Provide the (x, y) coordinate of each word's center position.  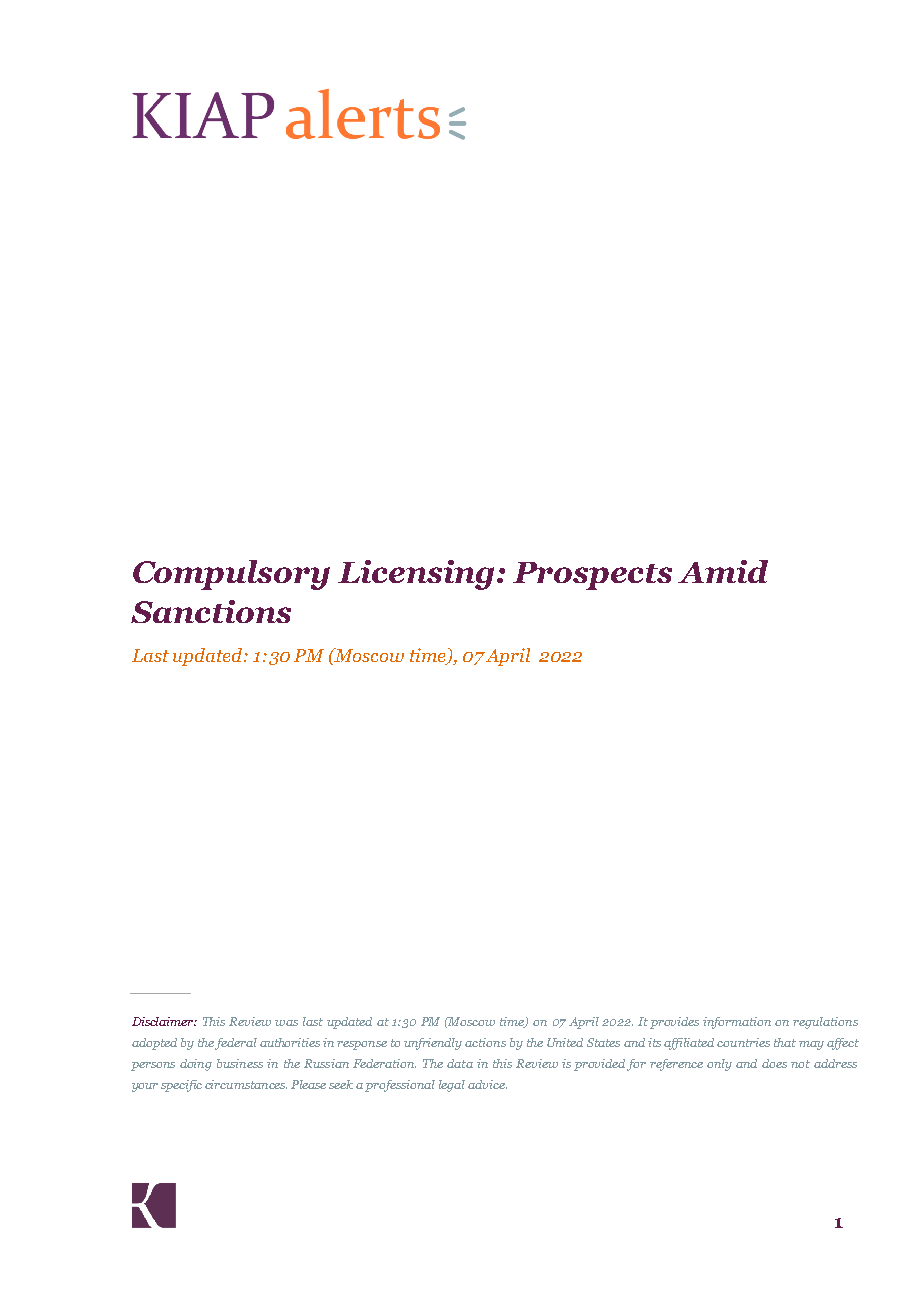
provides (674, 1023)
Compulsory (231, 575)
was (286, 1023)
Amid (723, 571)
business (240, 1063)
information (737, 1023)
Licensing (416, 575)
